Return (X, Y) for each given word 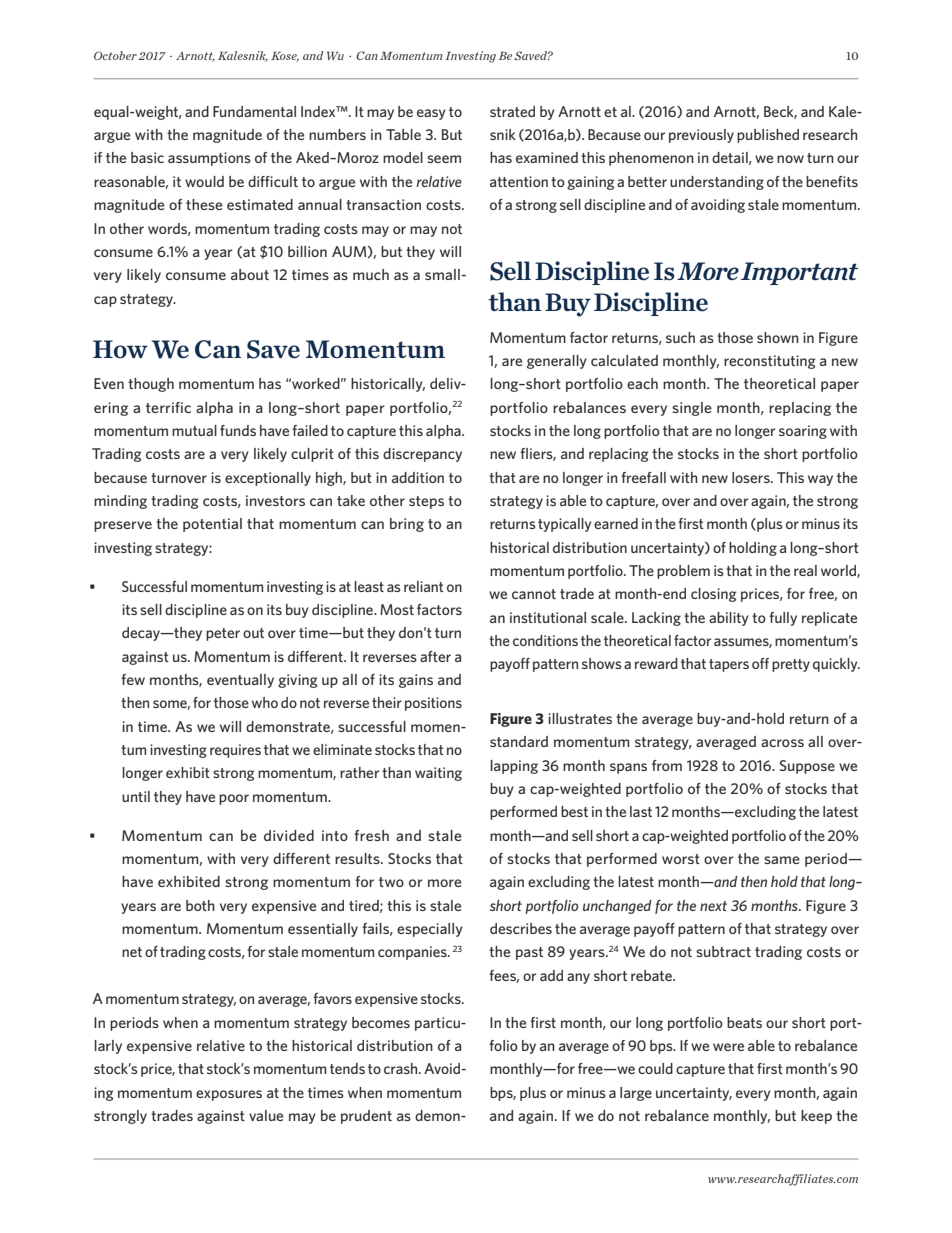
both (200, 905)
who (265, 702)
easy (431, 114)
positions (433, 704)
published (768, 136)
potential (212, 525)
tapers (729, 665)
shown (778, 337)
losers (752, 477)
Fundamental (254, 111)
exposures (229, 1095)
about (250, 274)
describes (521, 928)
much (371, 274)
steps (426, 502)
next (713, 906)
